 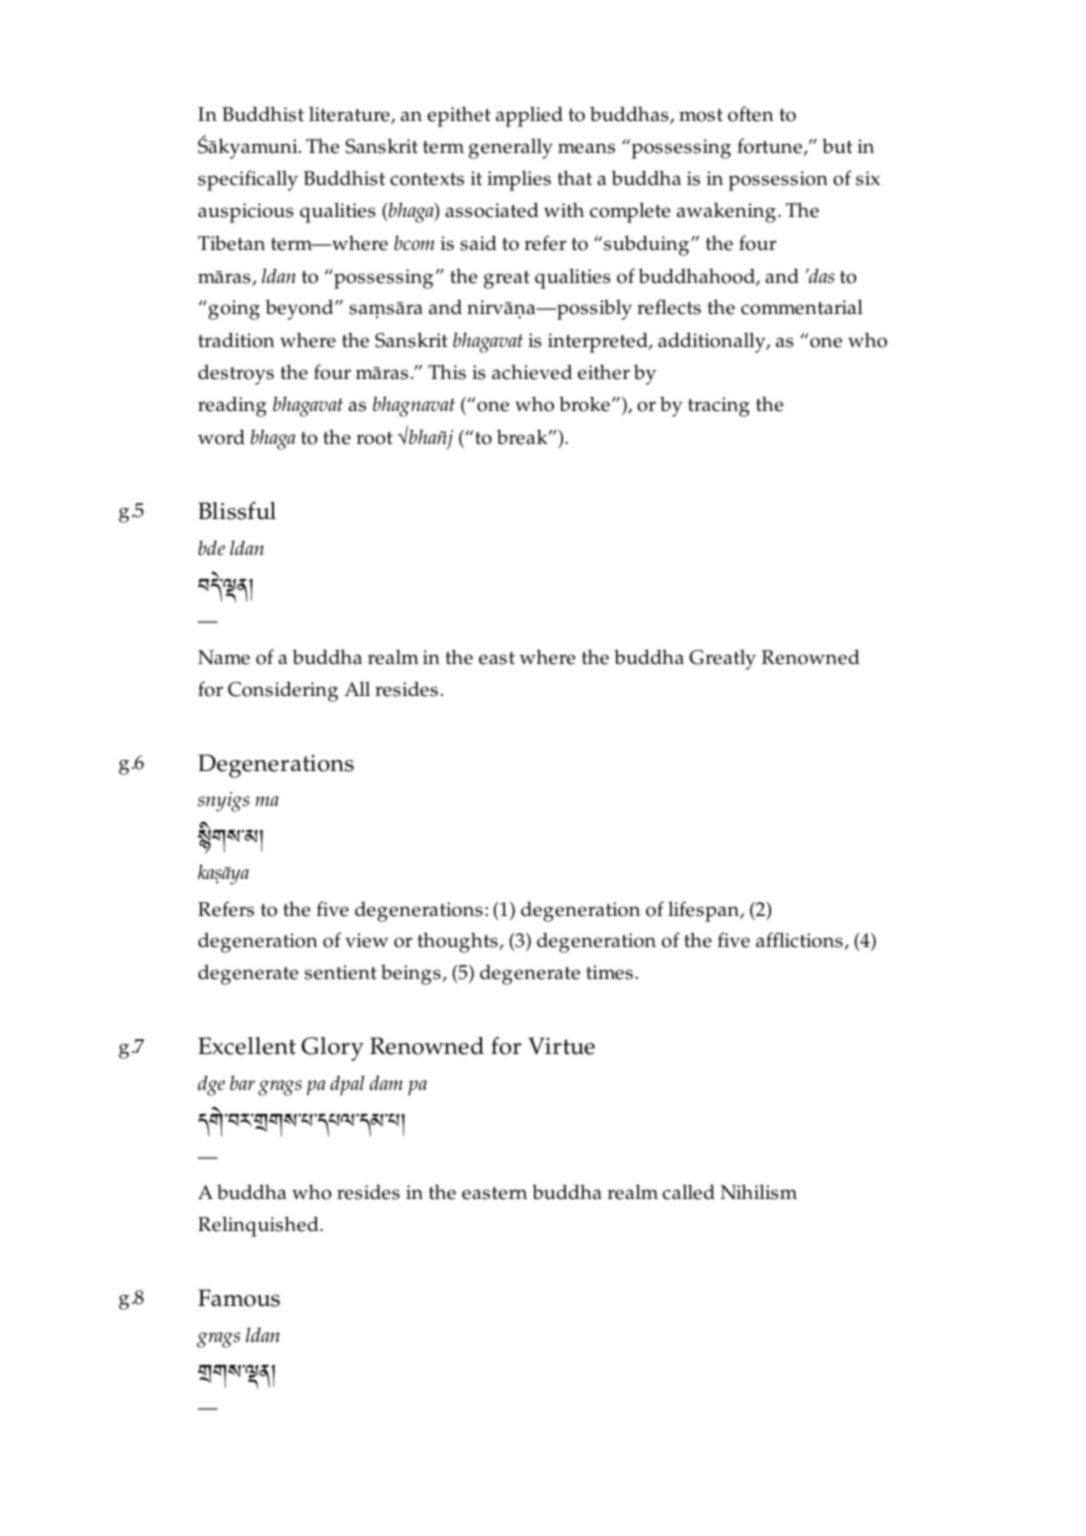 I want to click on thoughts, so click(x=458, y=942).
